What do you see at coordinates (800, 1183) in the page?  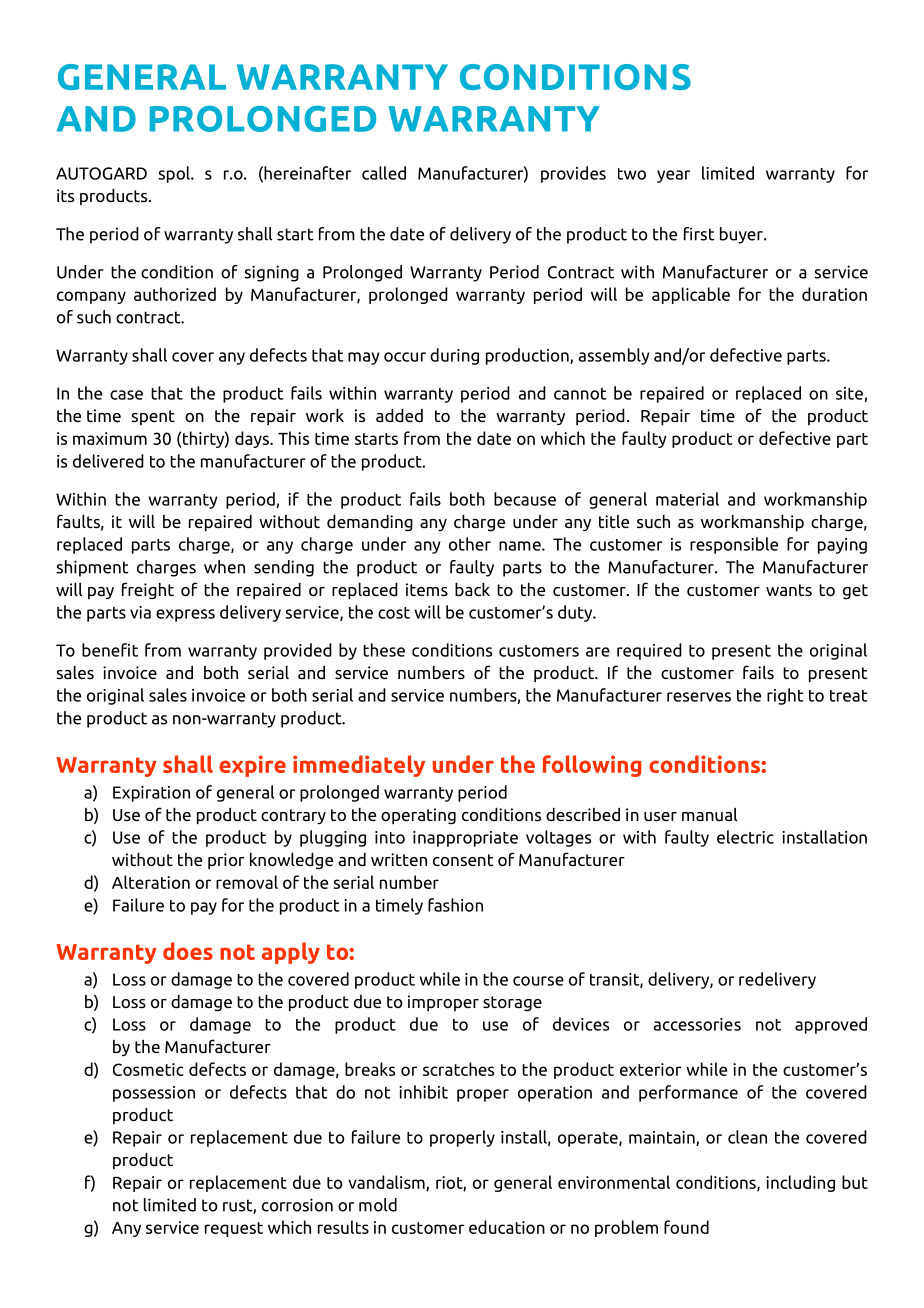 I see `including` at bounding box center [800, 1183].
